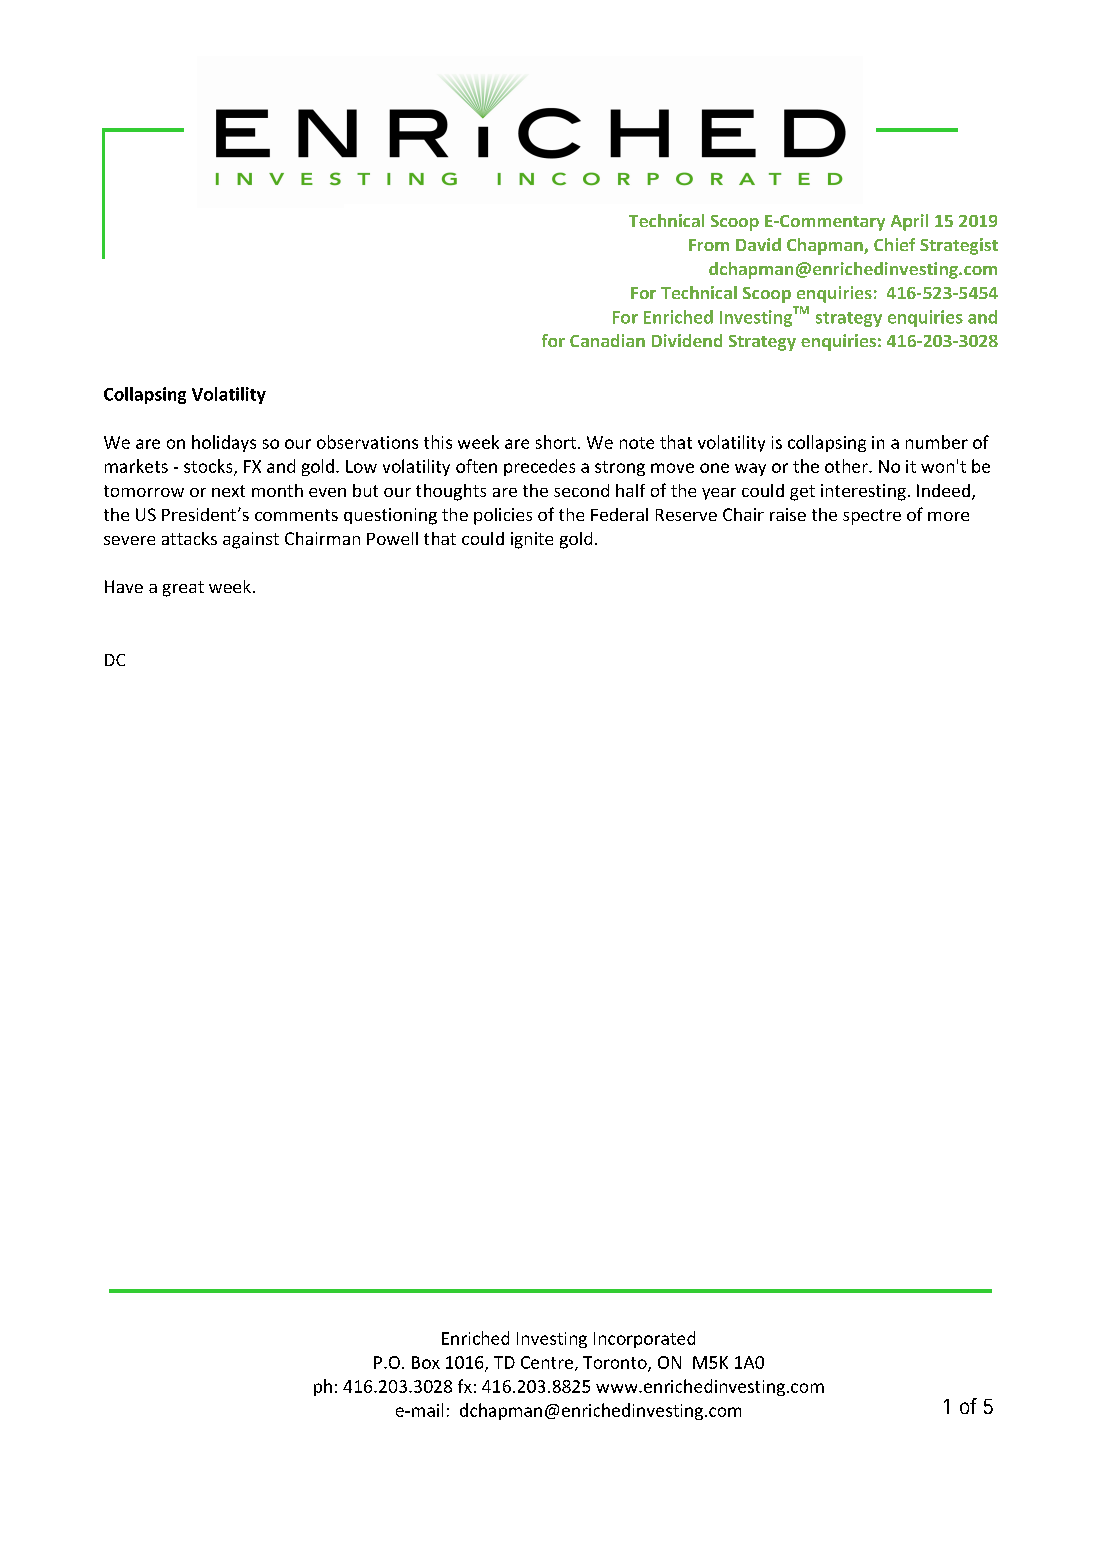 The height and width of the page is (1549, 1095). Describe the element at coordinates (224, 443) in the page. I see `holidays` at that location.
